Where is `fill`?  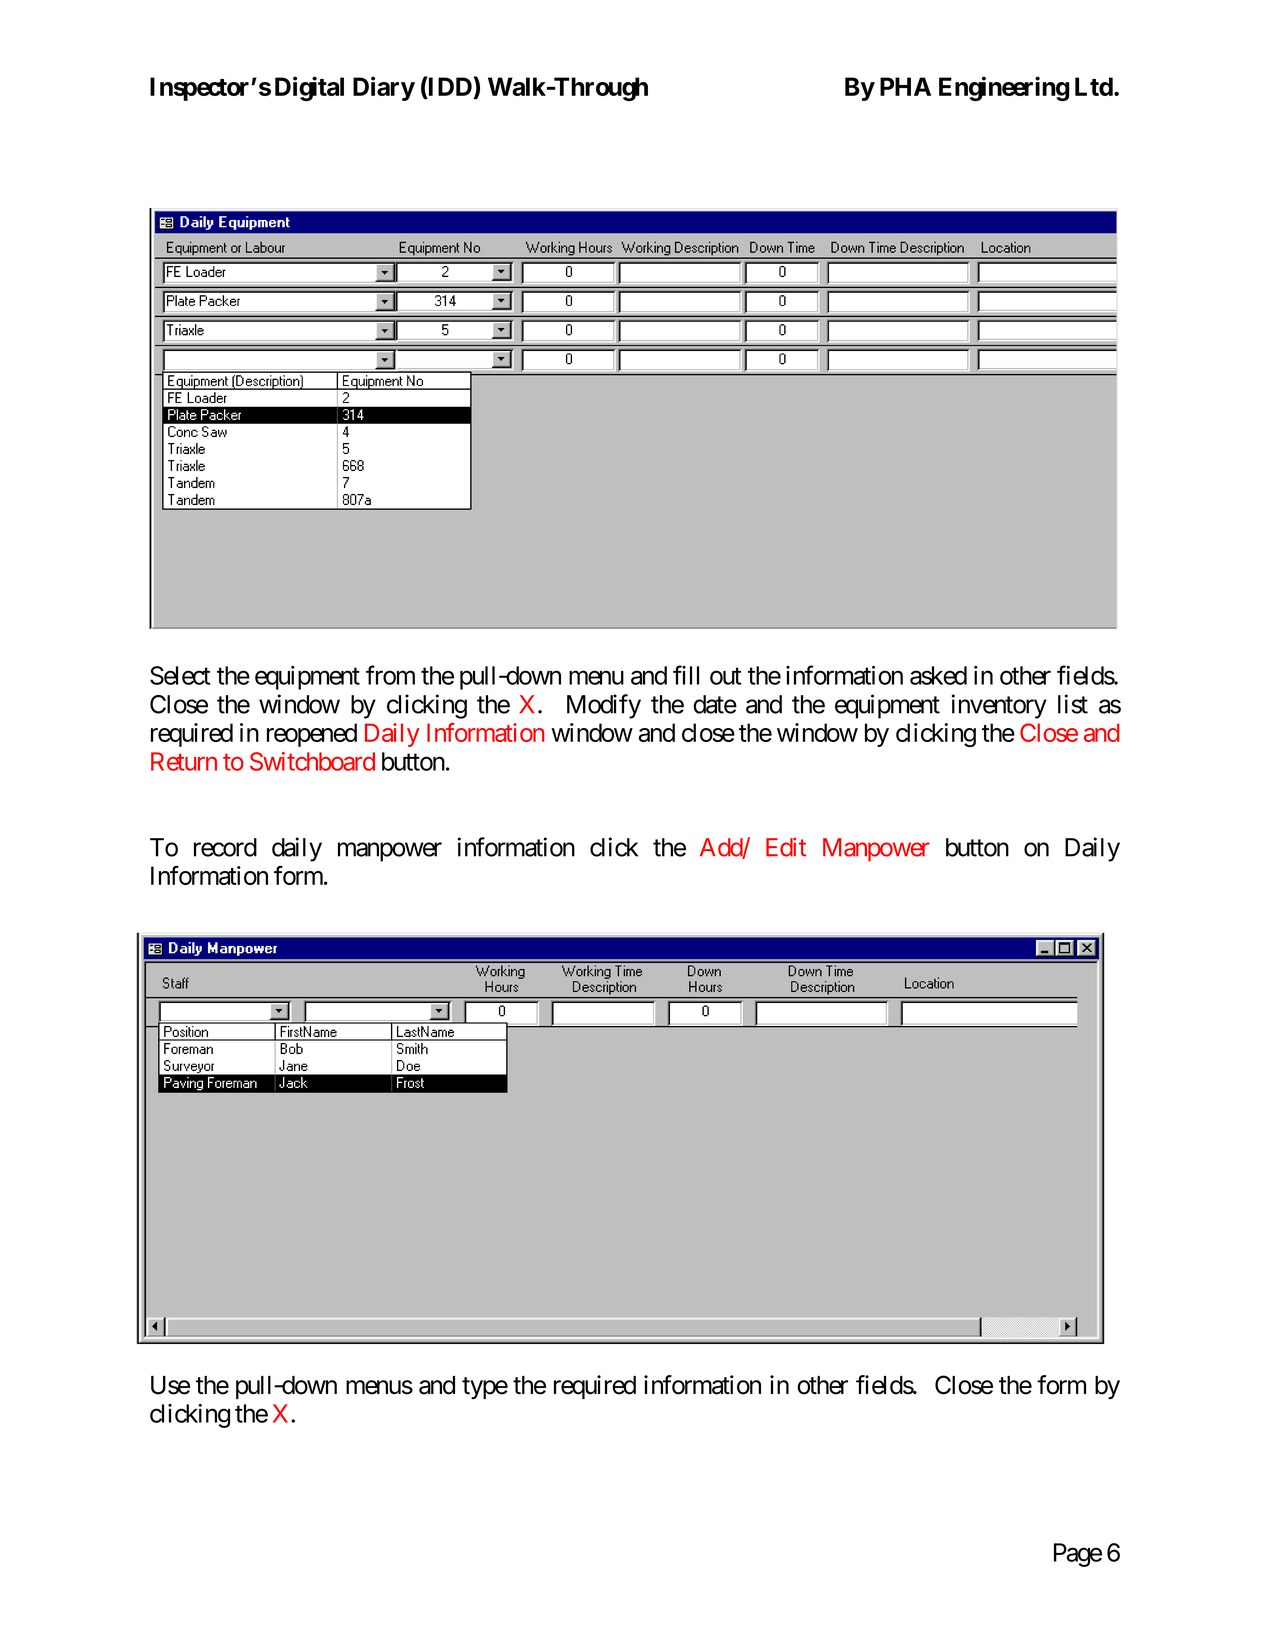 fill is located at coordinates (686, 675).
